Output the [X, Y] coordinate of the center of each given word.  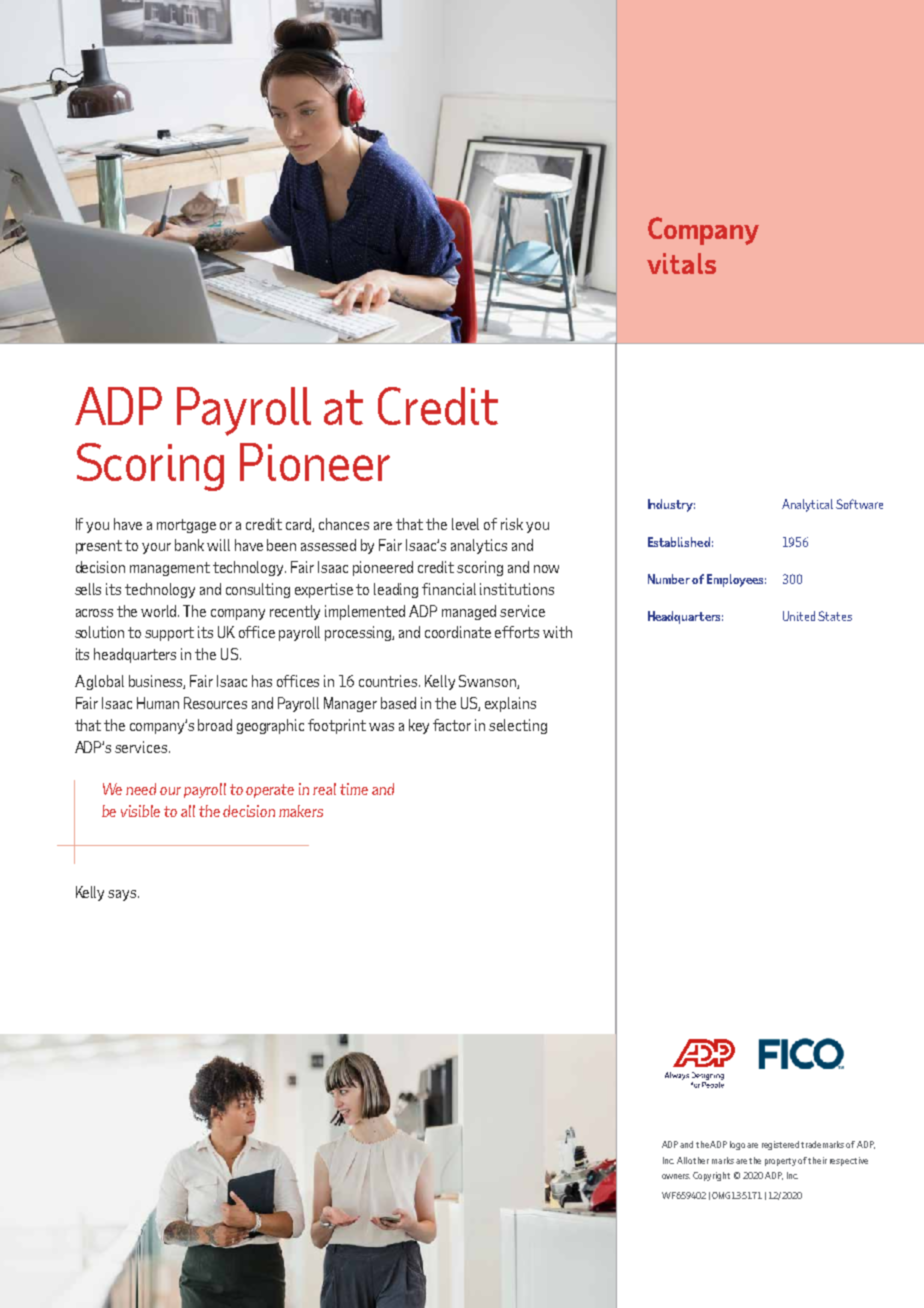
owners [676, 1176]
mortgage [186, 526]
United [799, 616]
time [354, 789]
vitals [681, 263]
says [123, 895]
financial [449, 589]
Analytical [807, 505]
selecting [518, 726]
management [170, 569]
